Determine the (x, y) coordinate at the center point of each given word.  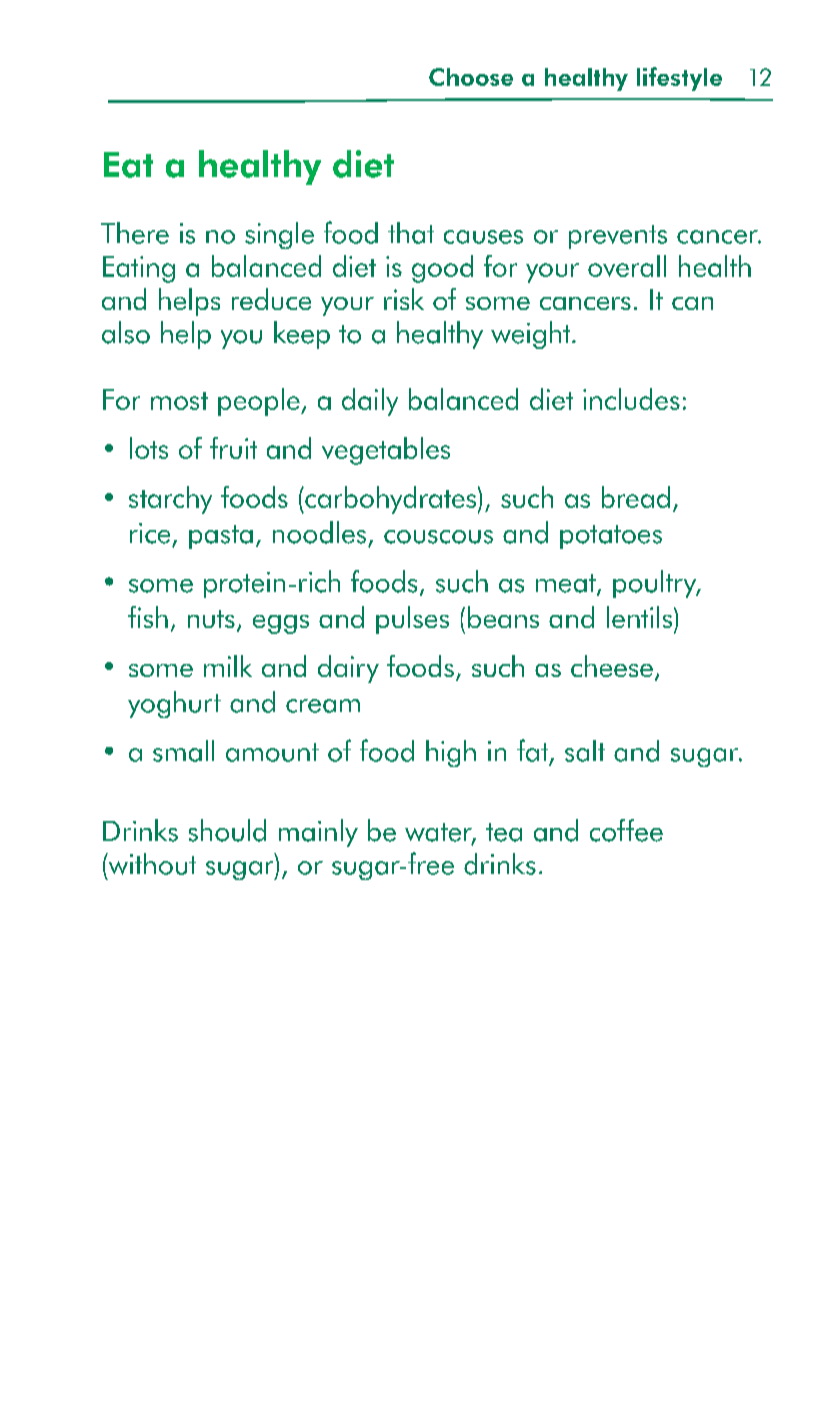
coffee (626, 830)
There (135, 233)
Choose (471, 77)
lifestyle (679, 79)
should (227, 830)
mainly (318, 833)
